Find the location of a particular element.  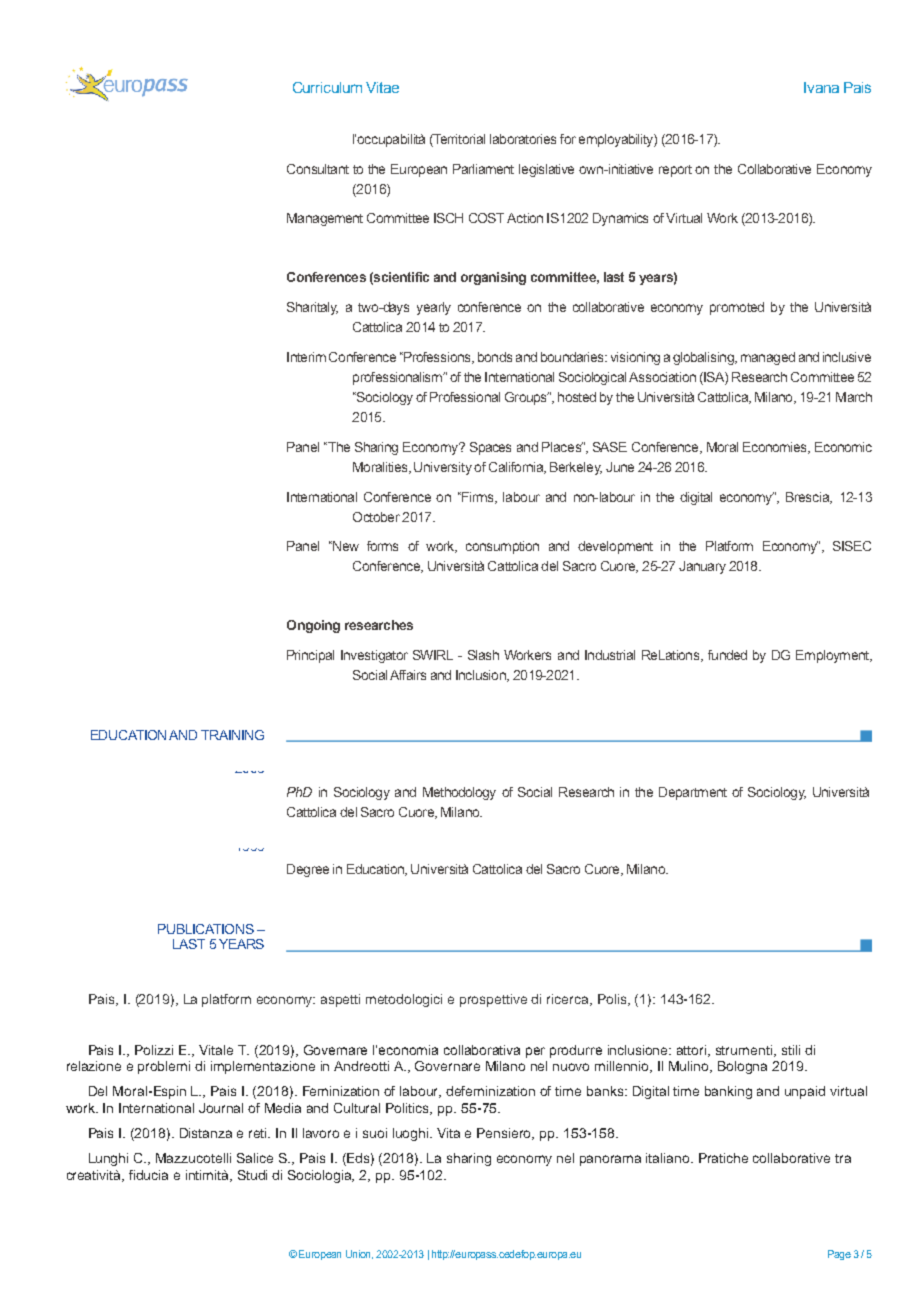

laboratories is located at coordinates (523, 139).
